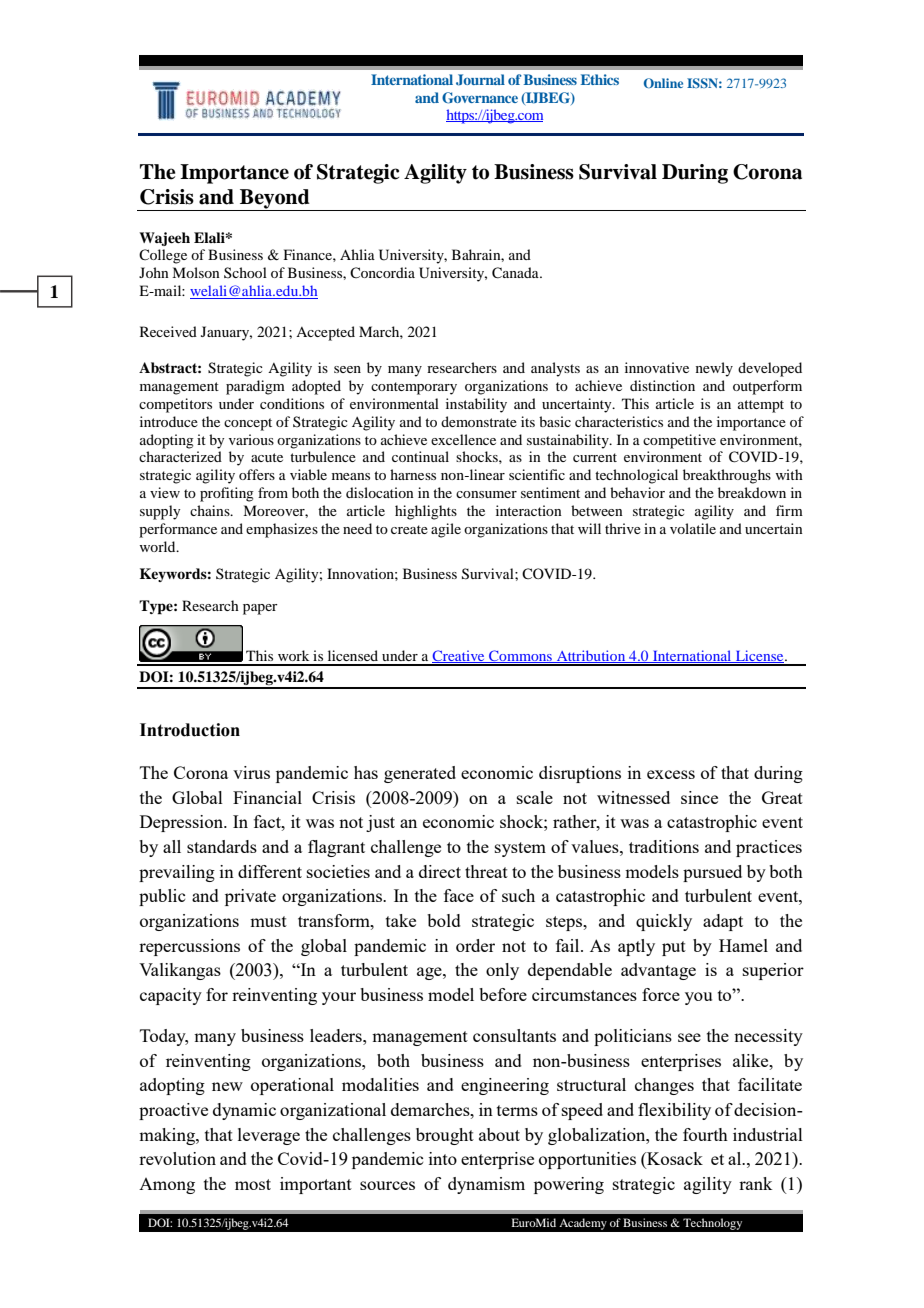 This image has width=924, height=1308. What do you see at coordinates (275, 200) in the image?
I see `Beyond` at bounding box center [275, 200].
